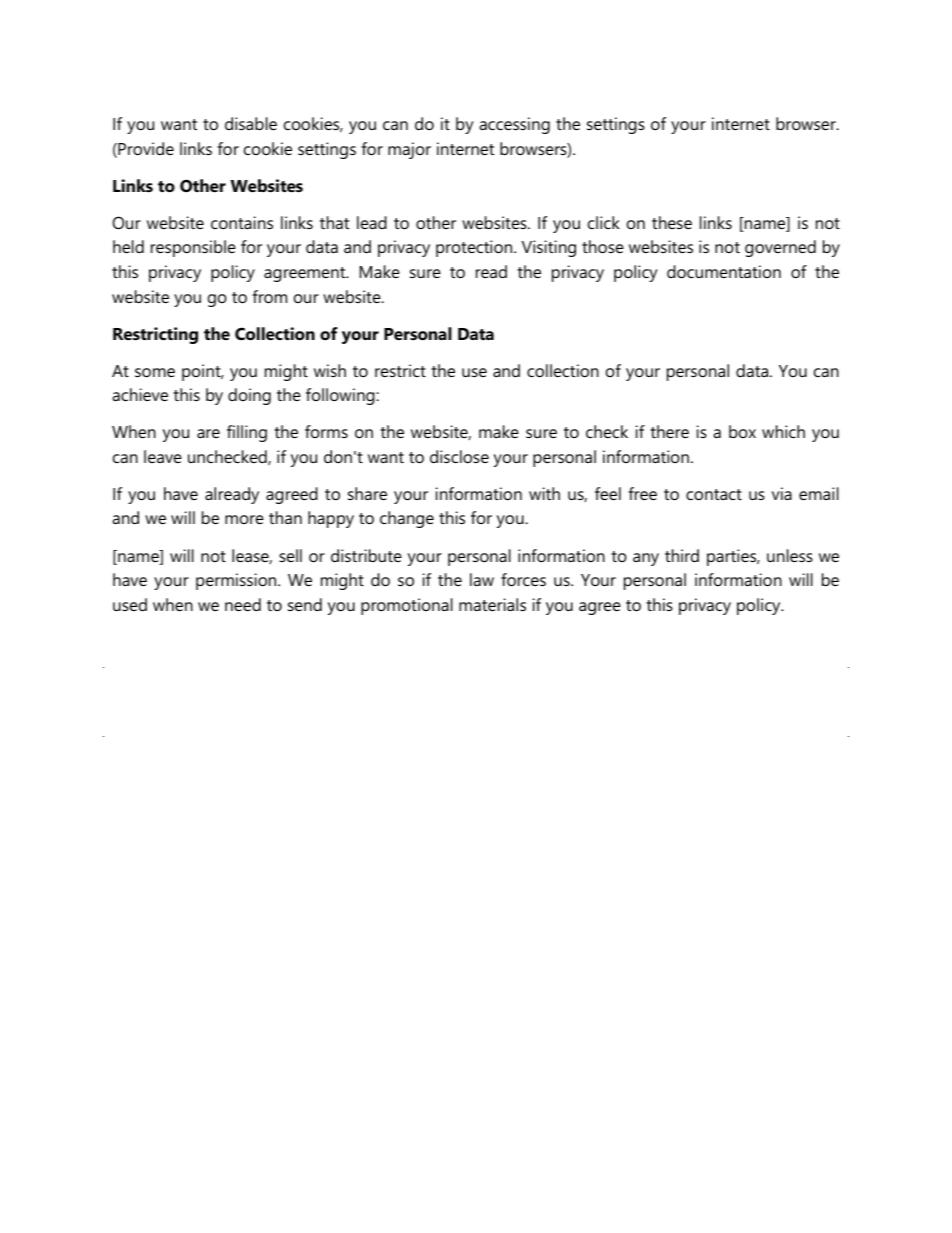 This screenshot has height=1233, width=952. Describe the element at coordinates (514, 125) in the screenshot. I see `accessing` at that location.
